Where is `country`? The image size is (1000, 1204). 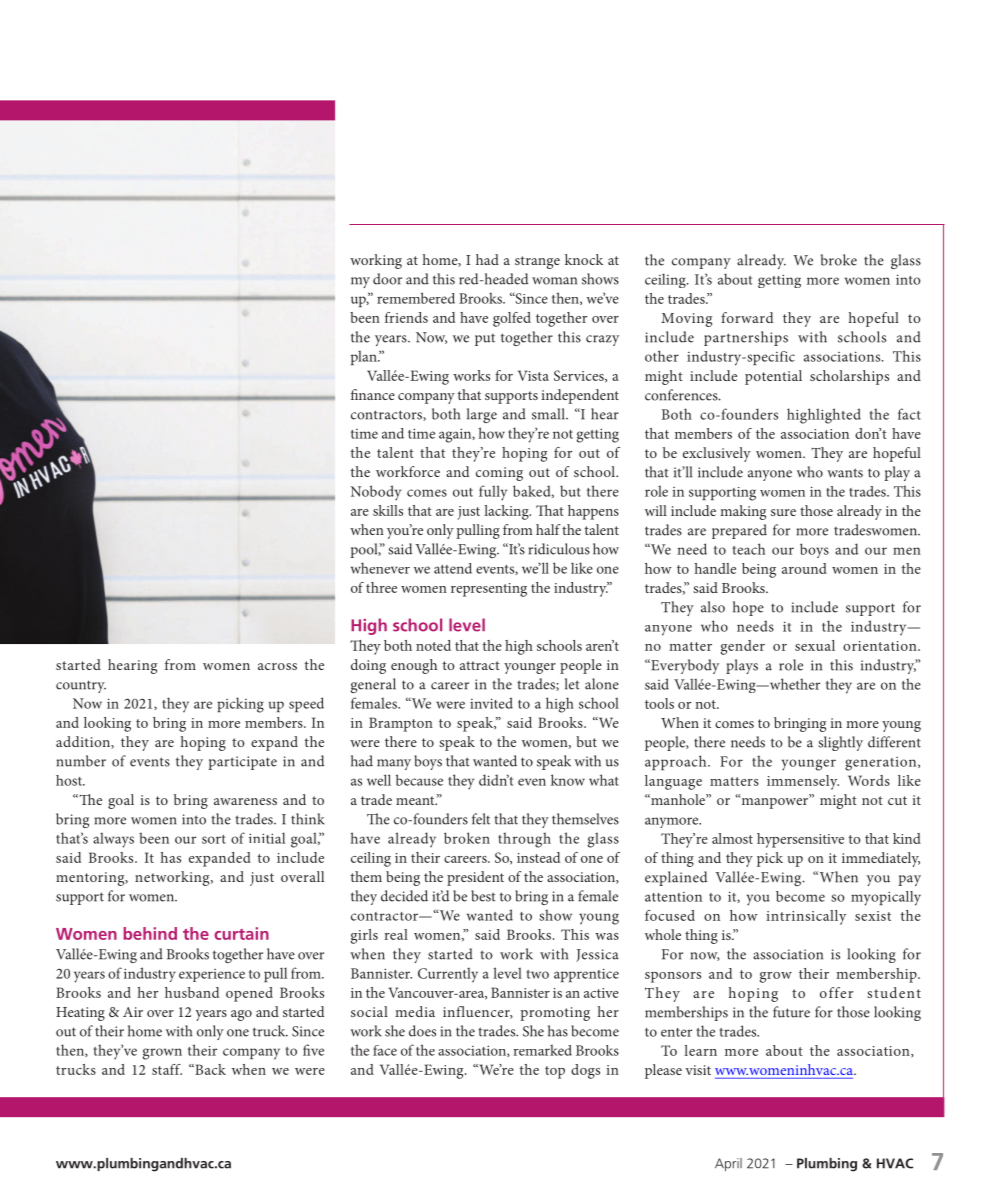
country is located at coordinates (81, 686).
